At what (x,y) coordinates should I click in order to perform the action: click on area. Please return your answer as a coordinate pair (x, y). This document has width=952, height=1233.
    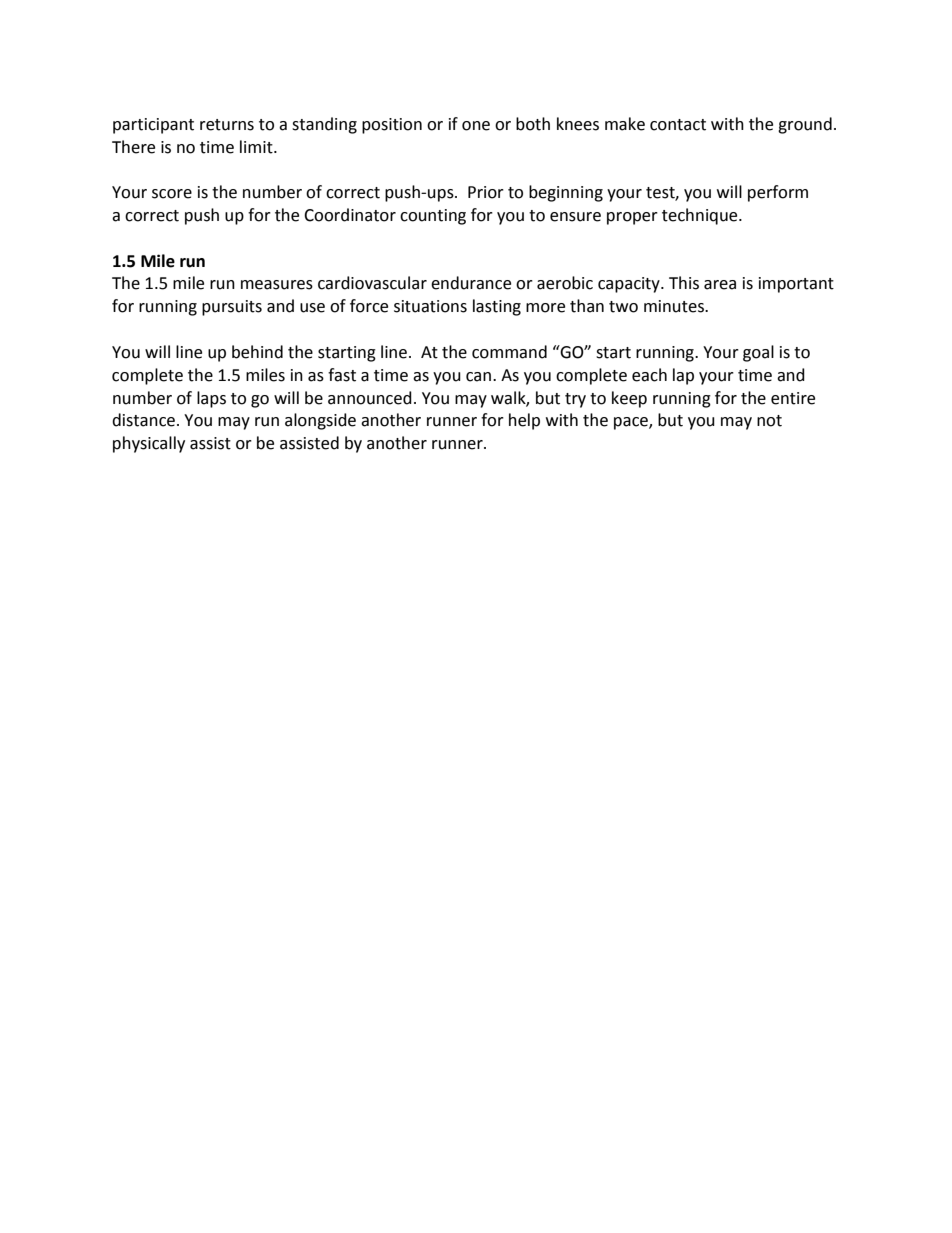
    Looking at the image, I should click on (720, 285).
